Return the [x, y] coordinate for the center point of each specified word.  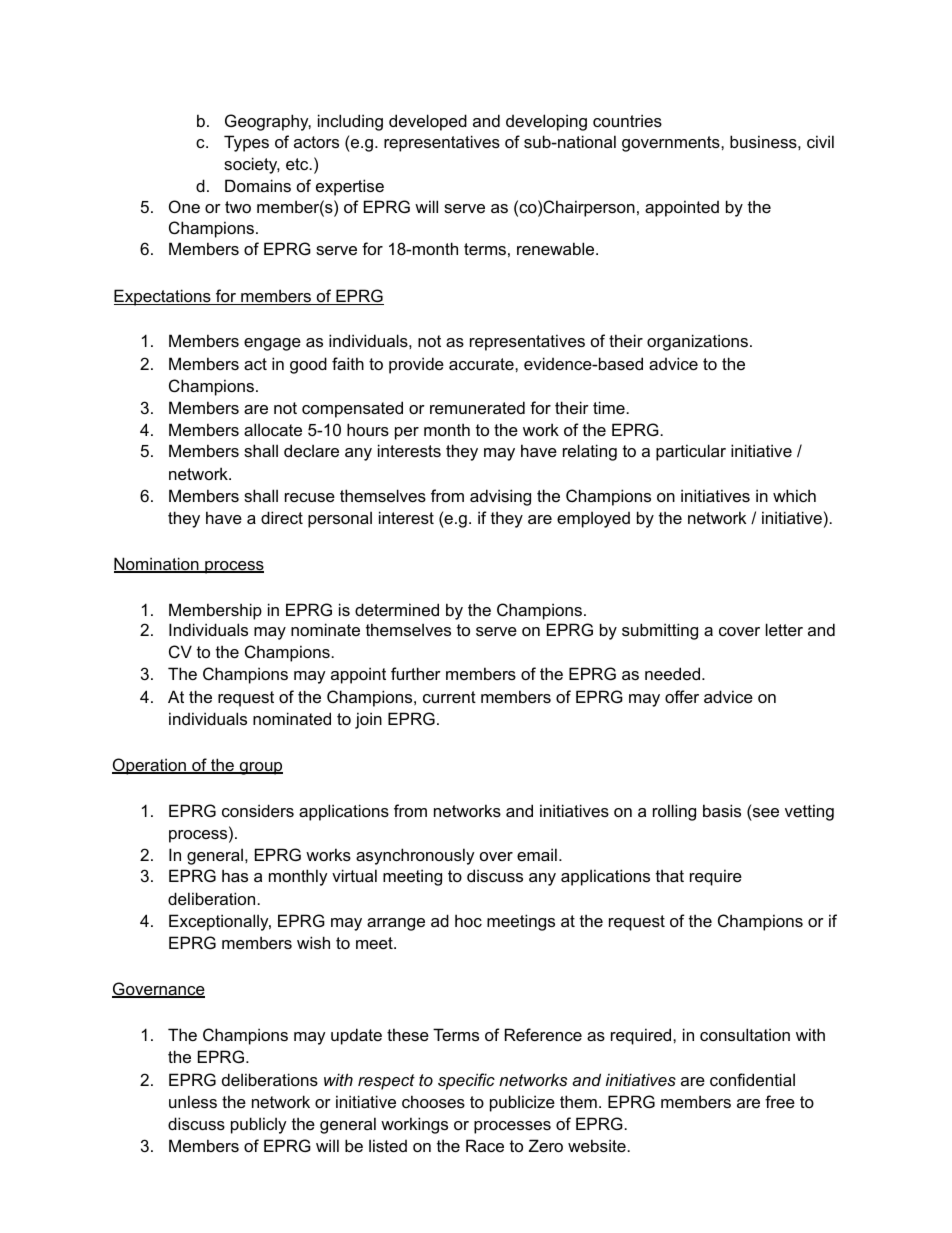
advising [500, 497]
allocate [273, 429]
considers [258, 810]
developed [428, 122]
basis [722, 810]
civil [820, 141]
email [537, 854]
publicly [259, 1125]
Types [246, 143]
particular [691, 452]
